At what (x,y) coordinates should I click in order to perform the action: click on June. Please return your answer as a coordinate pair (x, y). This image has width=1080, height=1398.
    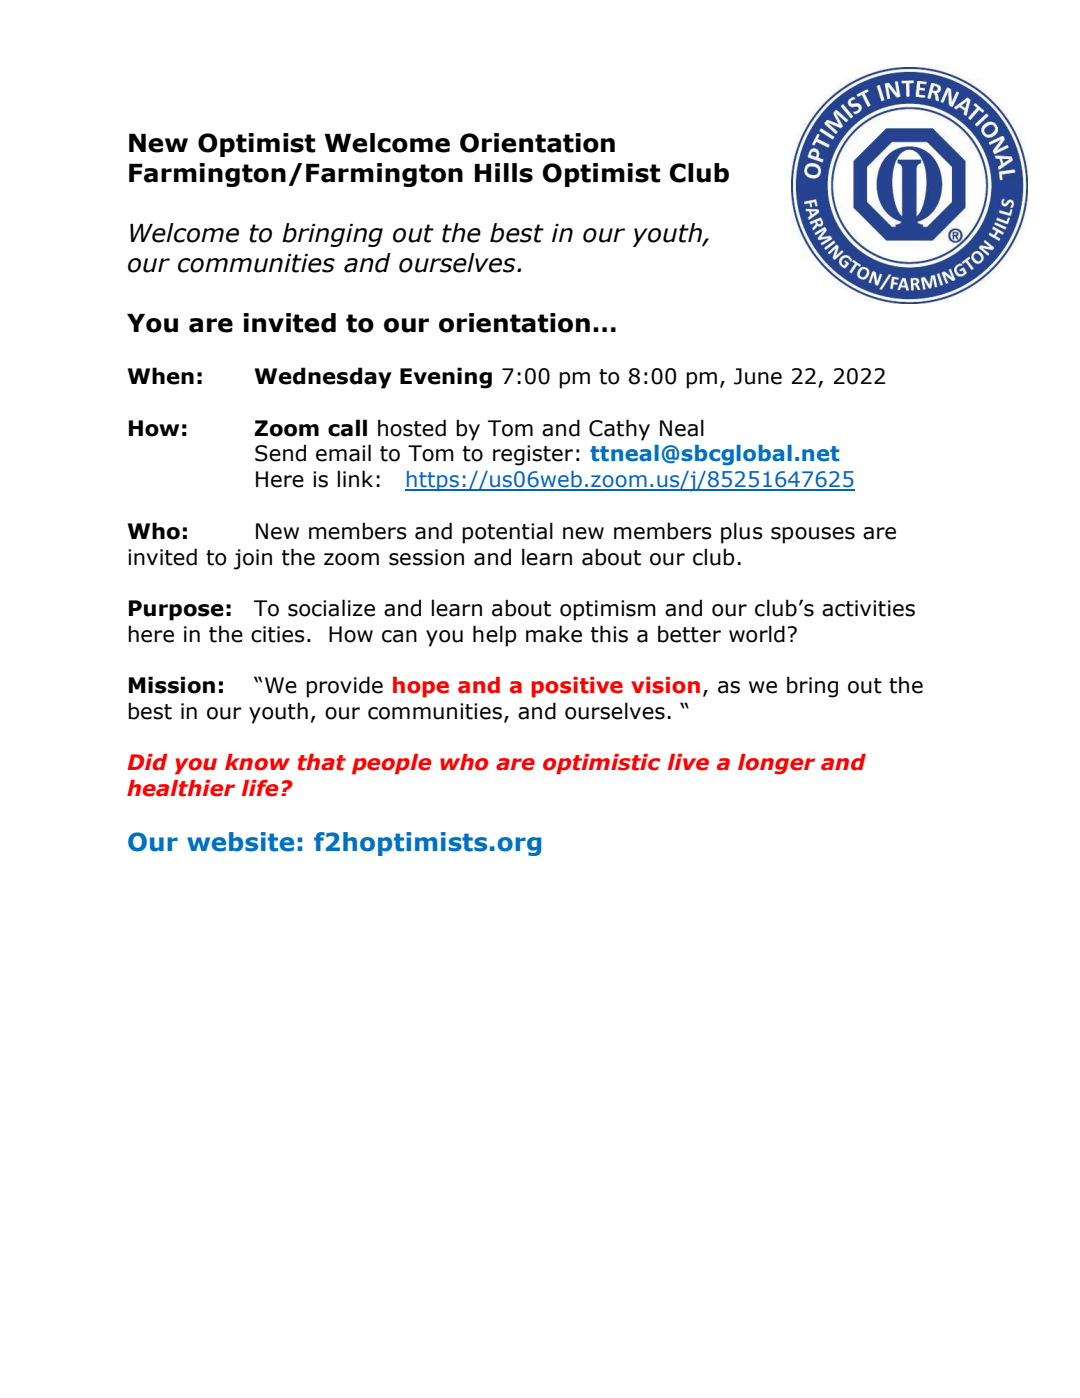
    Looking at the image, I should click on (758, 376).
